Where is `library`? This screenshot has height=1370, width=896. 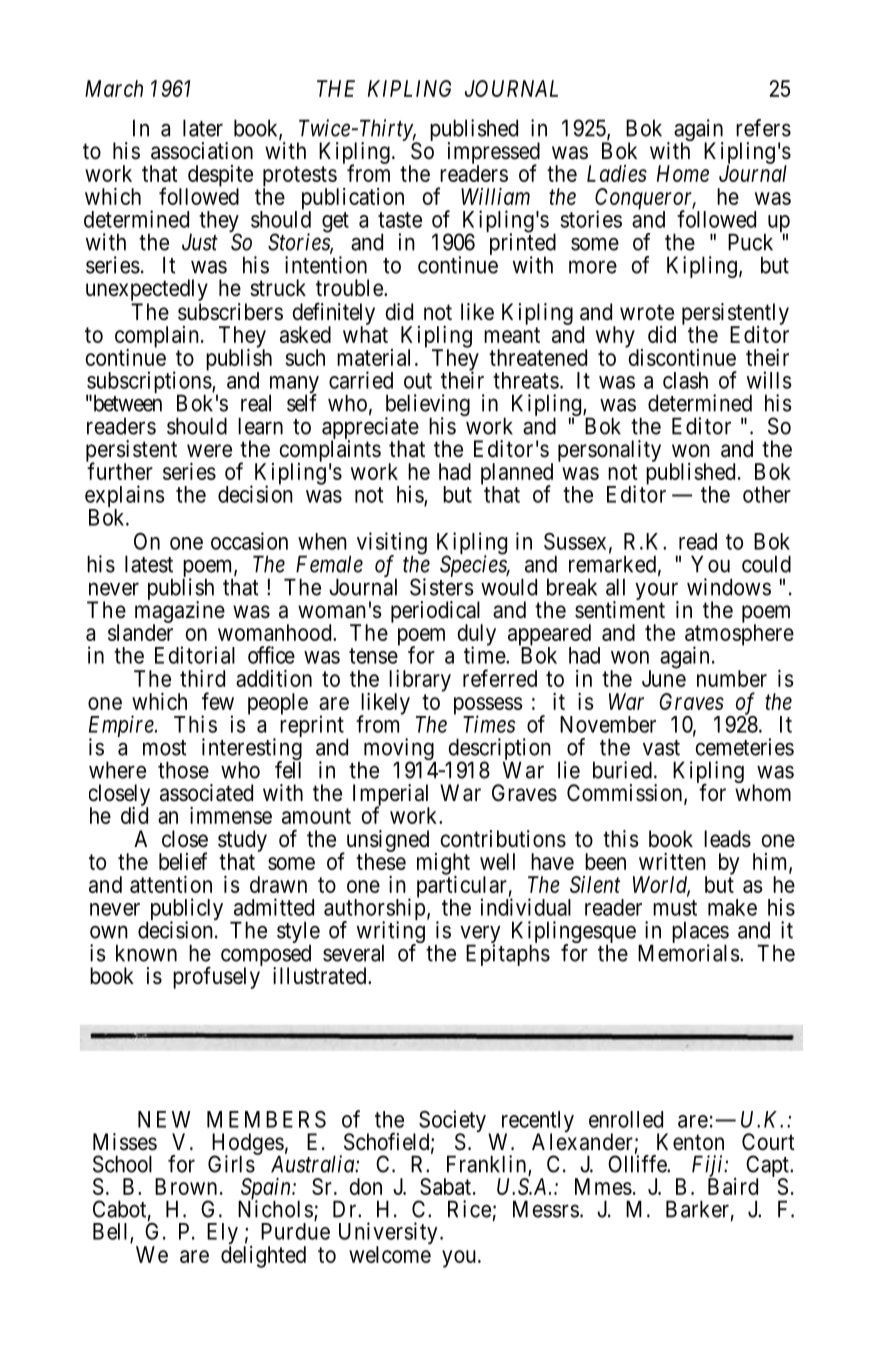 library is located at coordinates (420, 682).
